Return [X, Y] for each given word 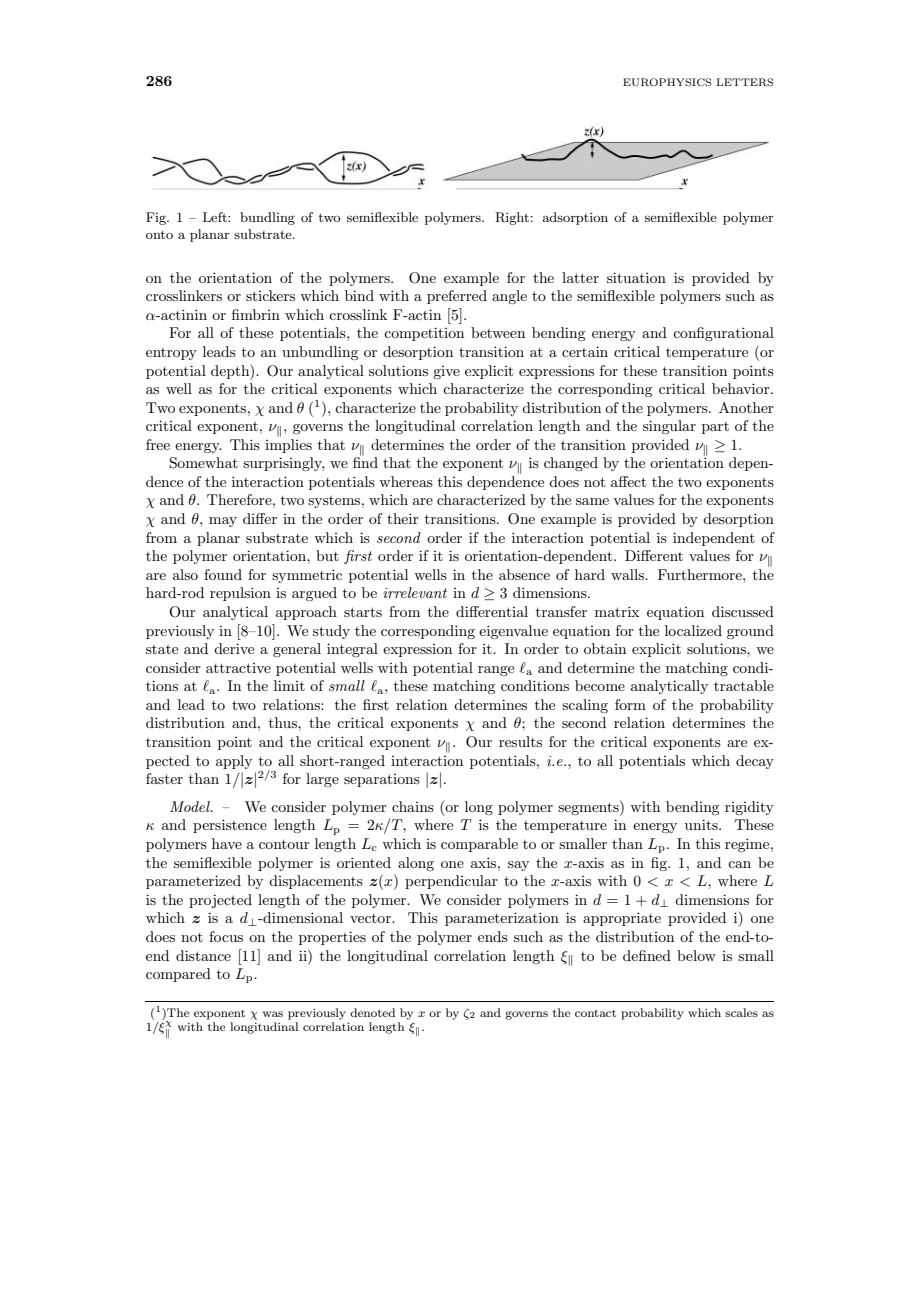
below [696, 955]
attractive [238, 668]
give [446, 372]
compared [178, 975]
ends [493, 936]
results [520, 741]
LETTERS [745, 82]
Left [216, 217]
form [630, 704]
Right [512, 218]
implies [288, 446]
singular [669, 427]
